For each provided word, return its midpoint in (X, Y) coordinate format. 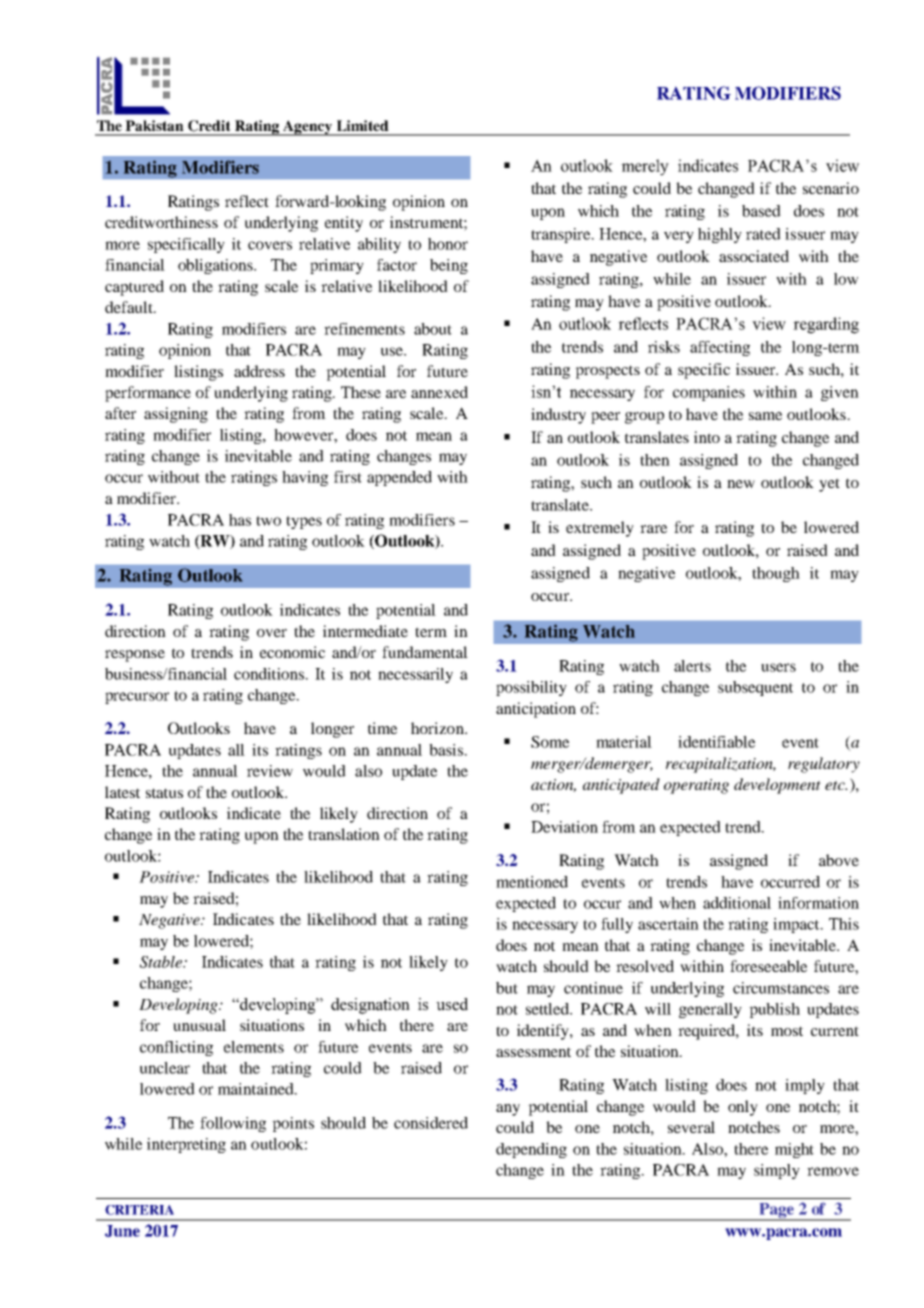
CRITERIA (139, 1210)
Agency (308, 128)
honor (448, 244)
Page (776, 1212)
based (761, 211)
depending (531, 1150)
